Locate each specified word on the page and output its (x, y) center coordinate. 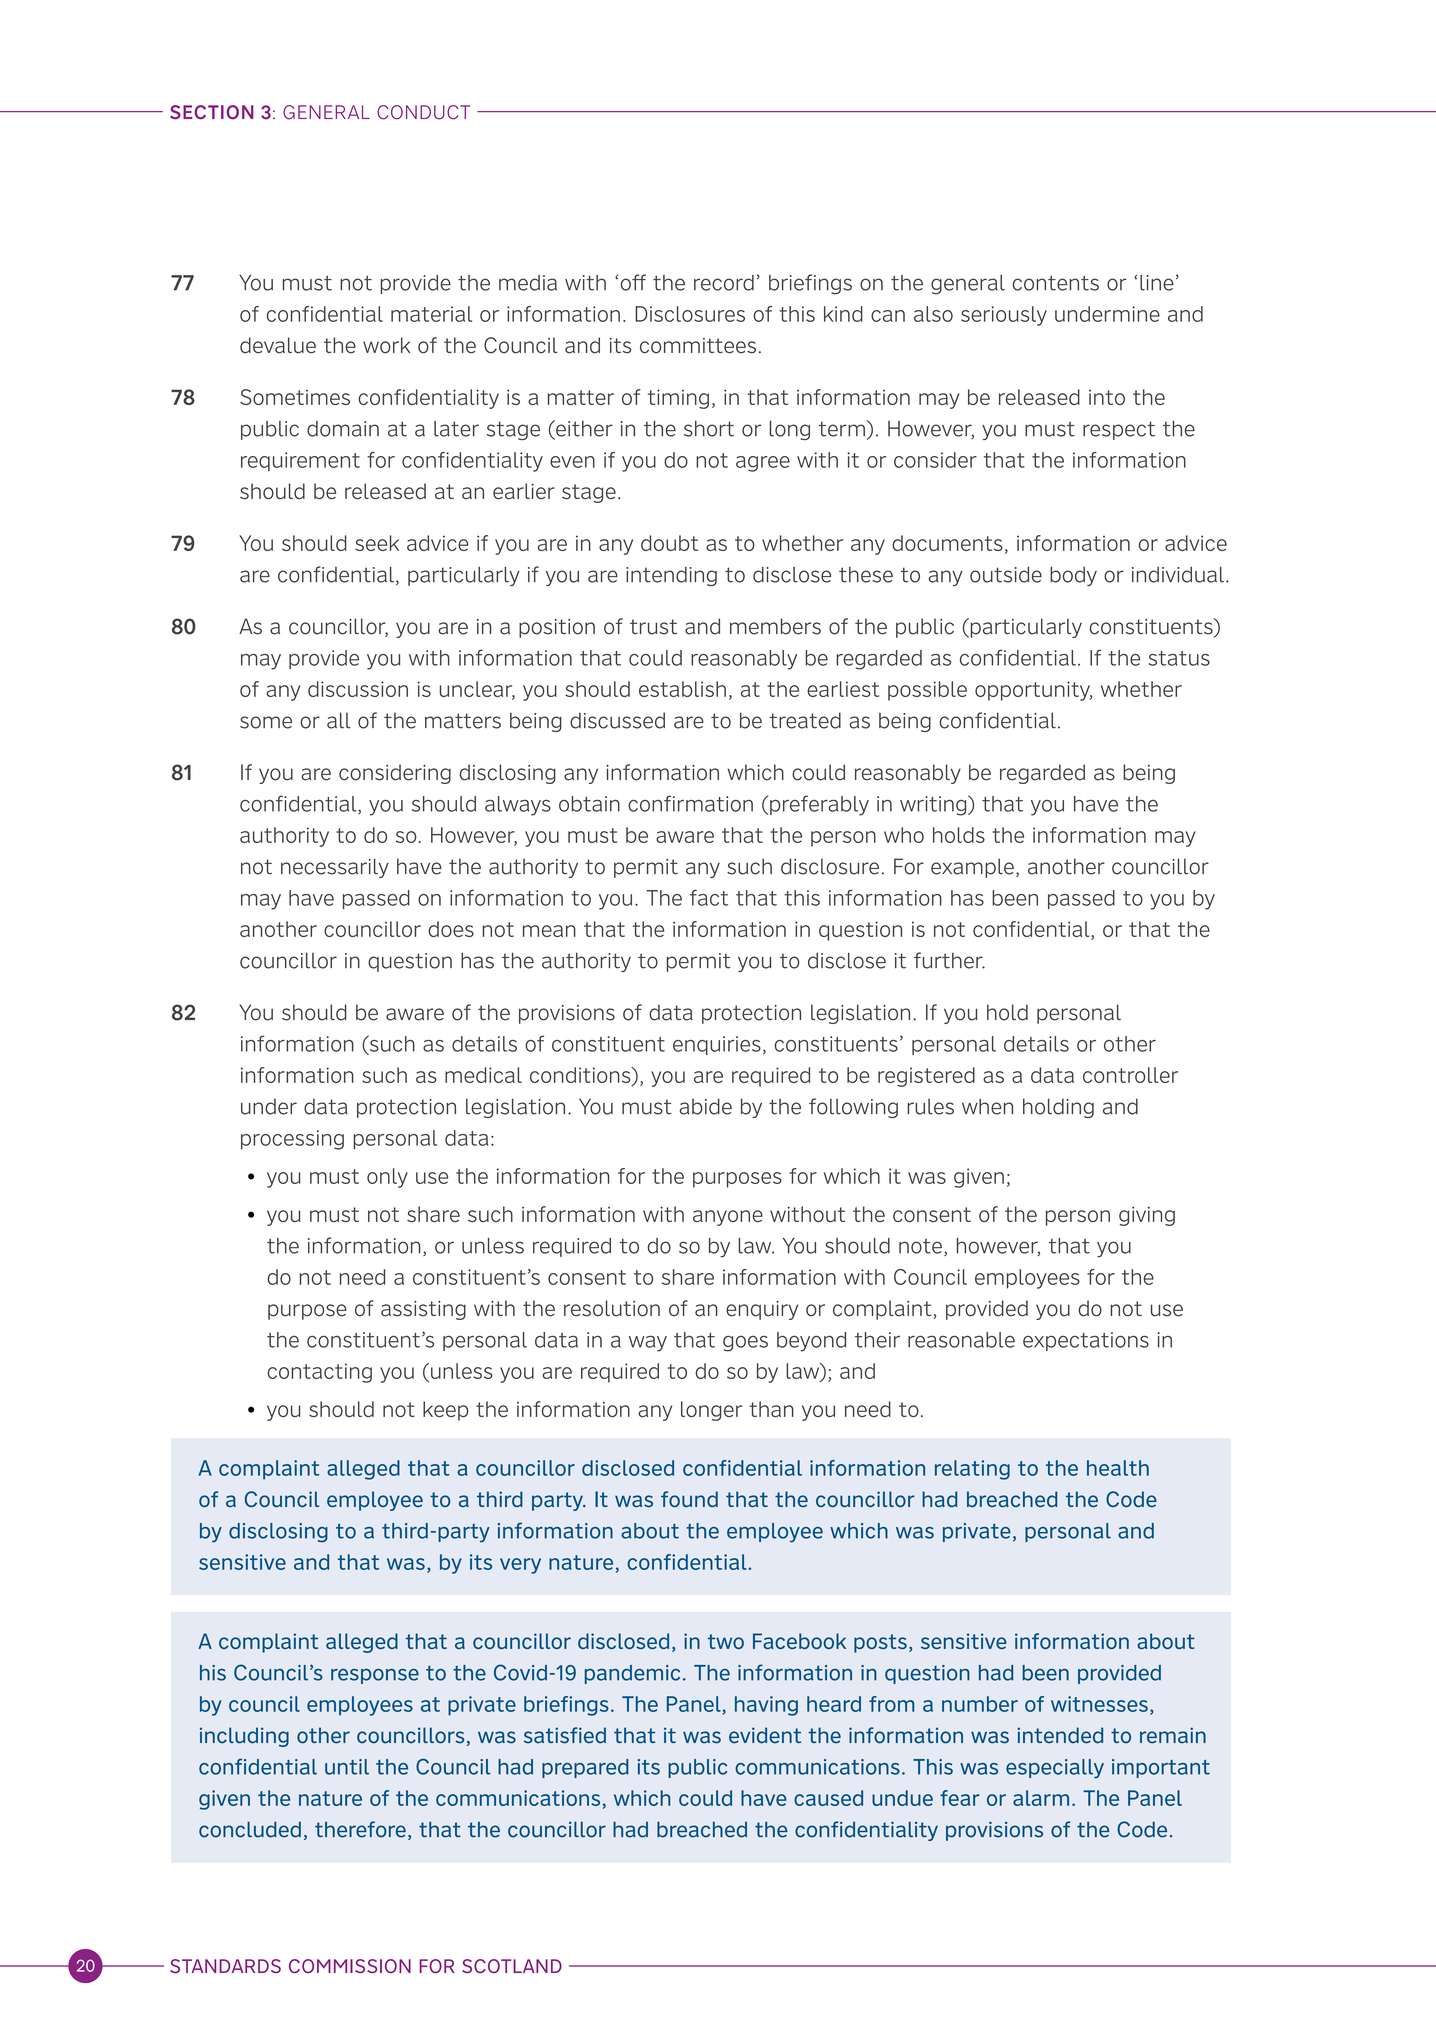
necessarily (335, 868)
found (689, 1499)
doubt (669, 543)
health (1118, 1468)
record (724, 283)
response (375, 1676)
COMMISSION (350, 1966)
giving (1147, 1216)
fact (709, 897)
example (972, 868)
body (1073, 576)
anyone (728, 1218)
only (387, 1178)
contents (1056, 283)
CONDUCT (423, 112)
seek (377, 543)
